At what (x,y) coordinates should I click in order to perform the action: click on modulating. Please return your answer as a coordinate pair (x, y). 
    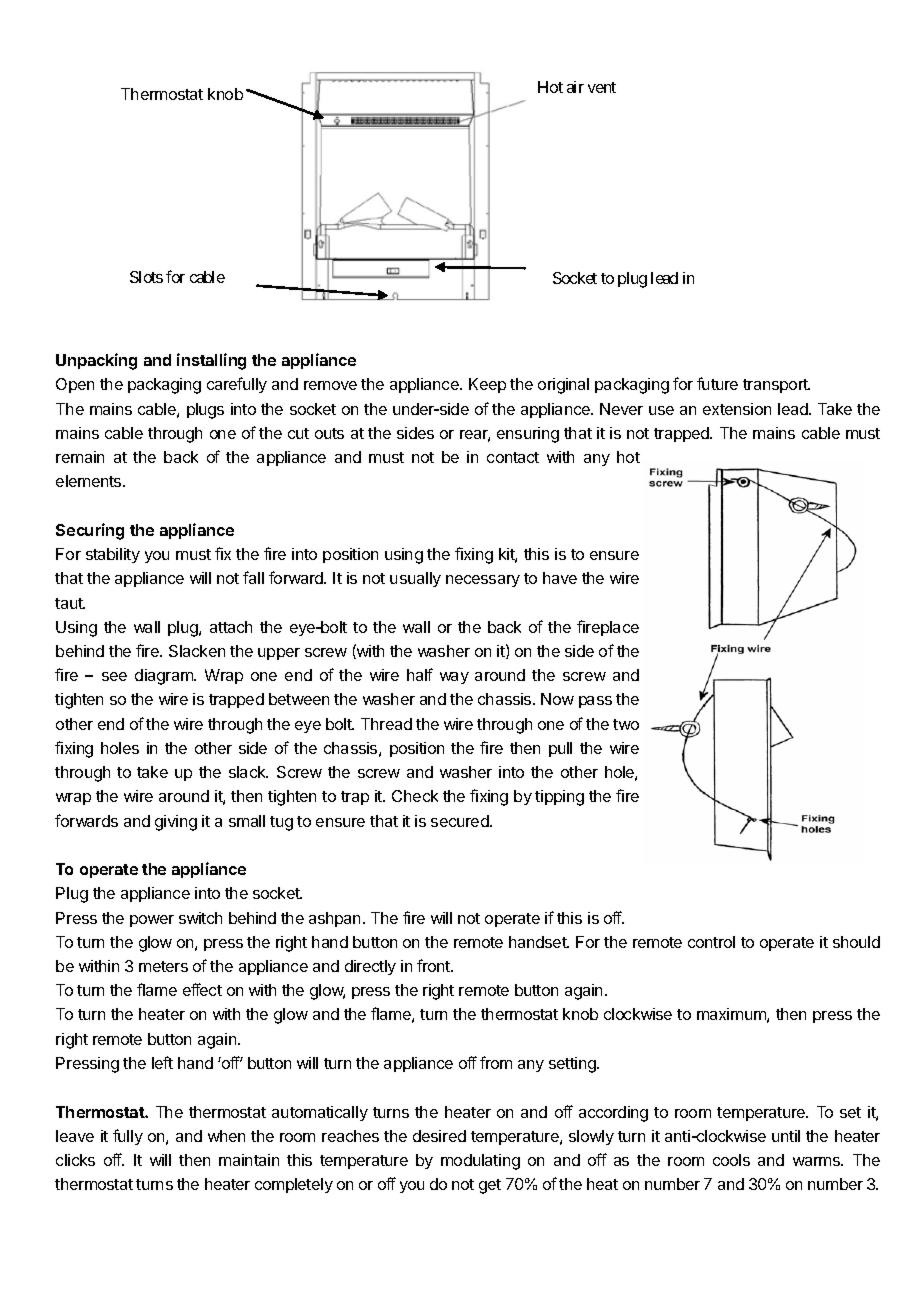
    Looking at the image, I should click on (480, 1162).
